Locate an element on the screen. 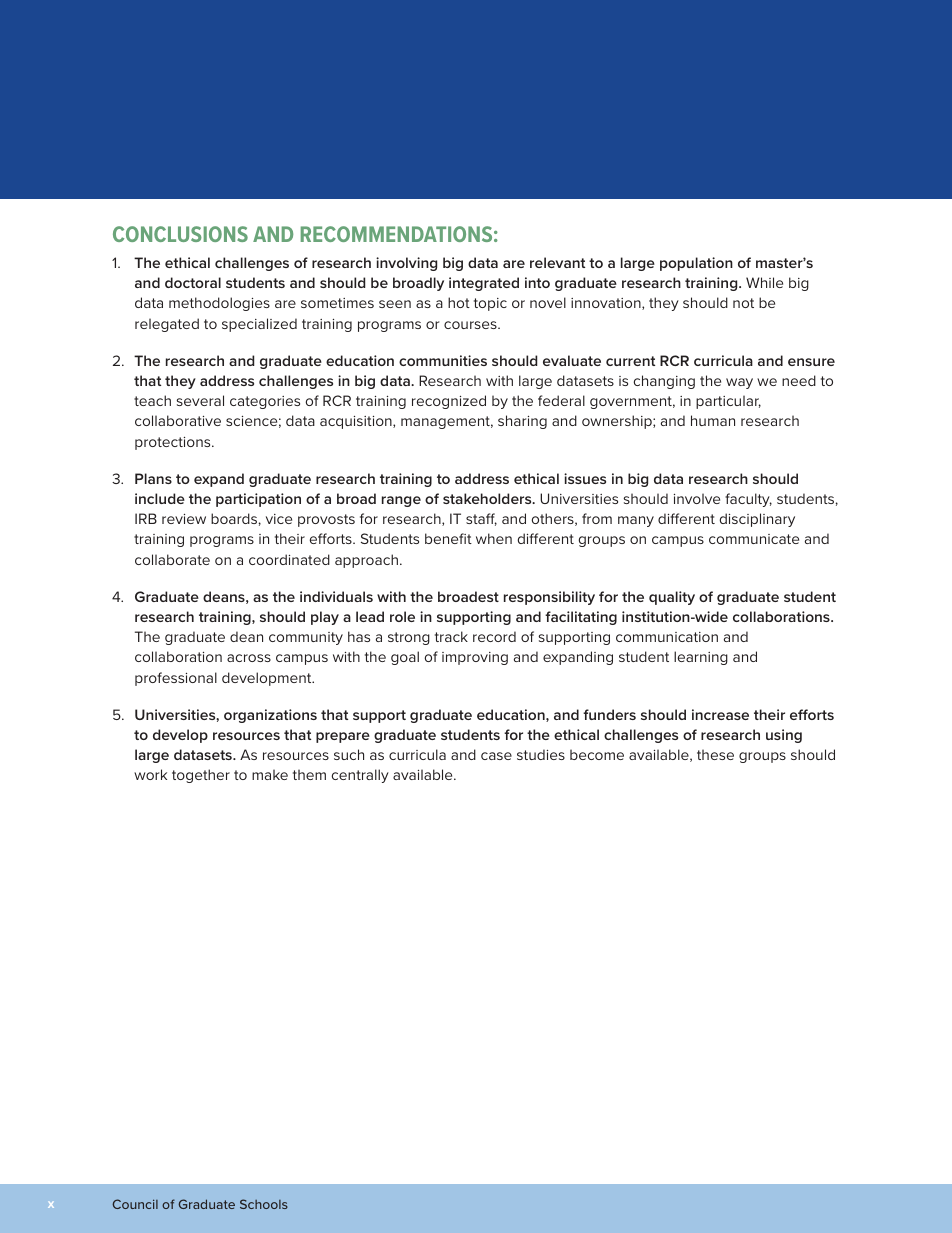 Image resolution: width=952 pixels, height=1233 pixels. integrated is located at coordinates (484, 284).
